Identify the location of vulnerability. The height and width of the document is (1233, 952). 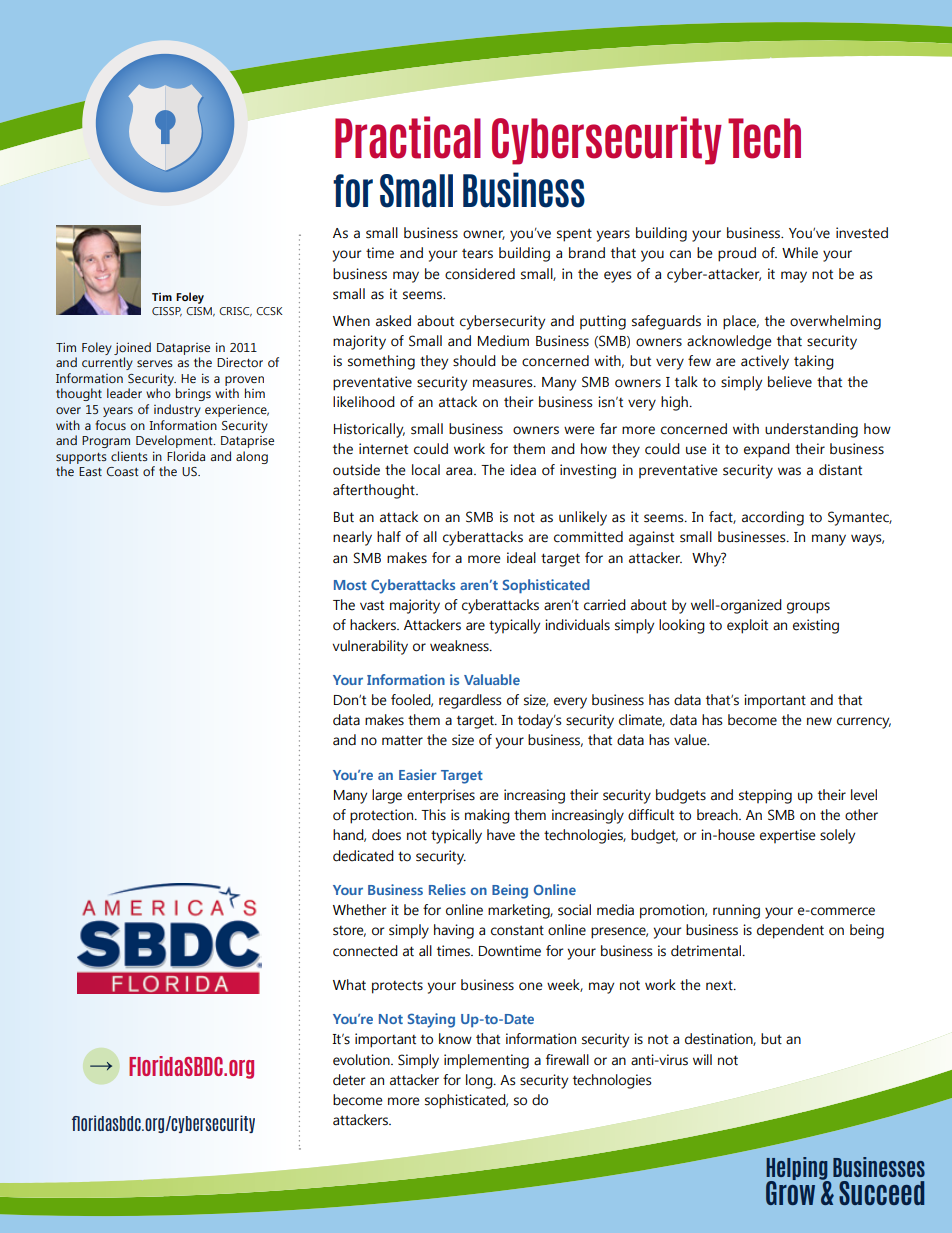
(370, 647).
